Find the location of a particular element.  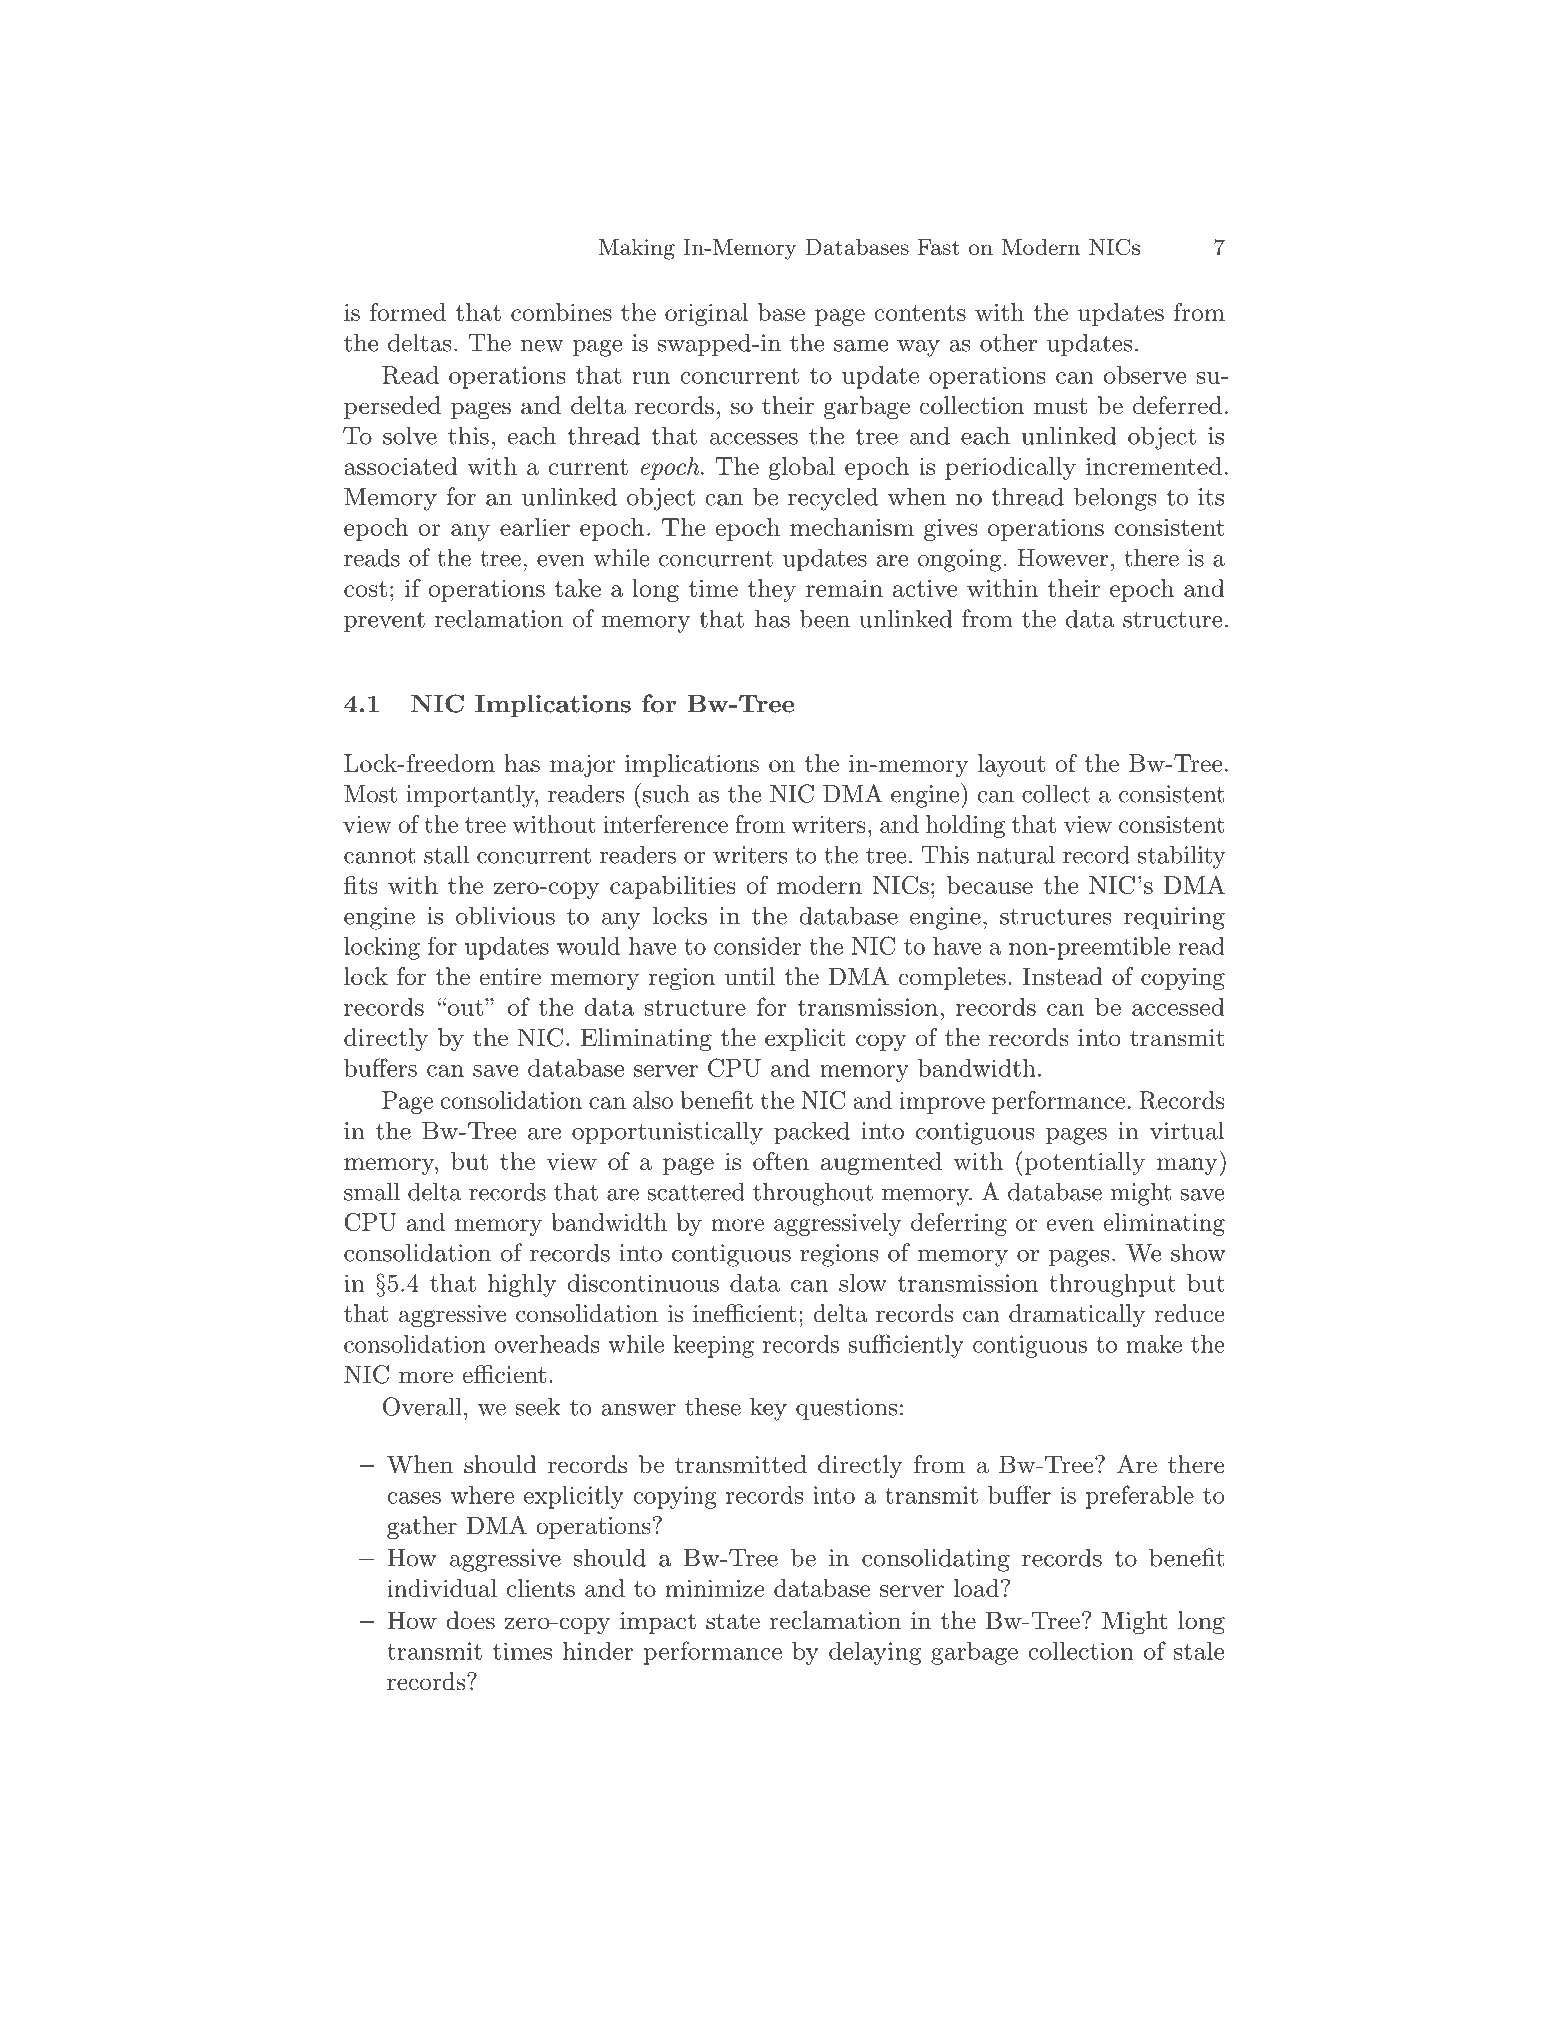

such is located at coordinates (666, 793).
